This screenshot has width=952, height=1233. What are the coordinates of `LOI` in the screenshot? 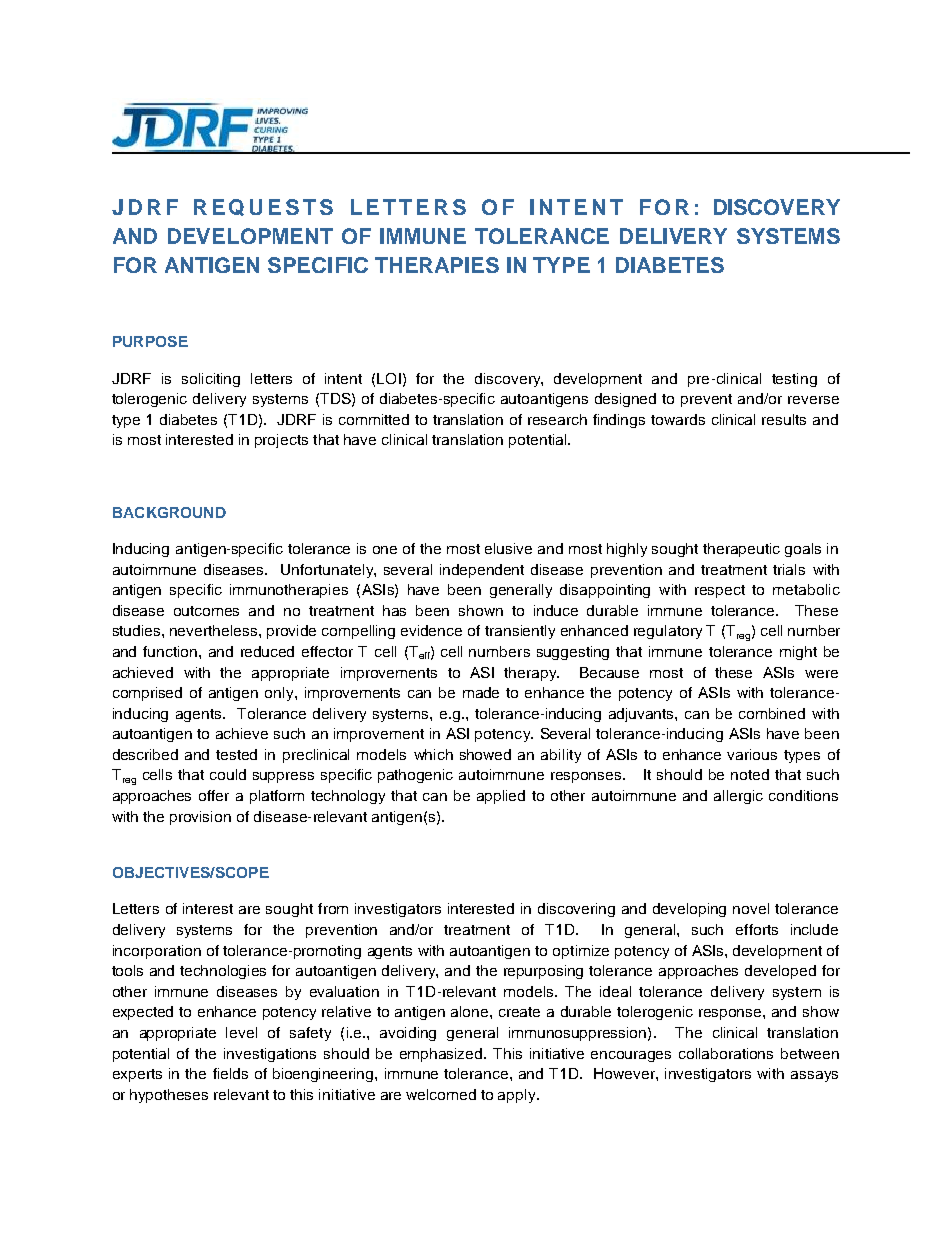 It's located at (389, 378).
